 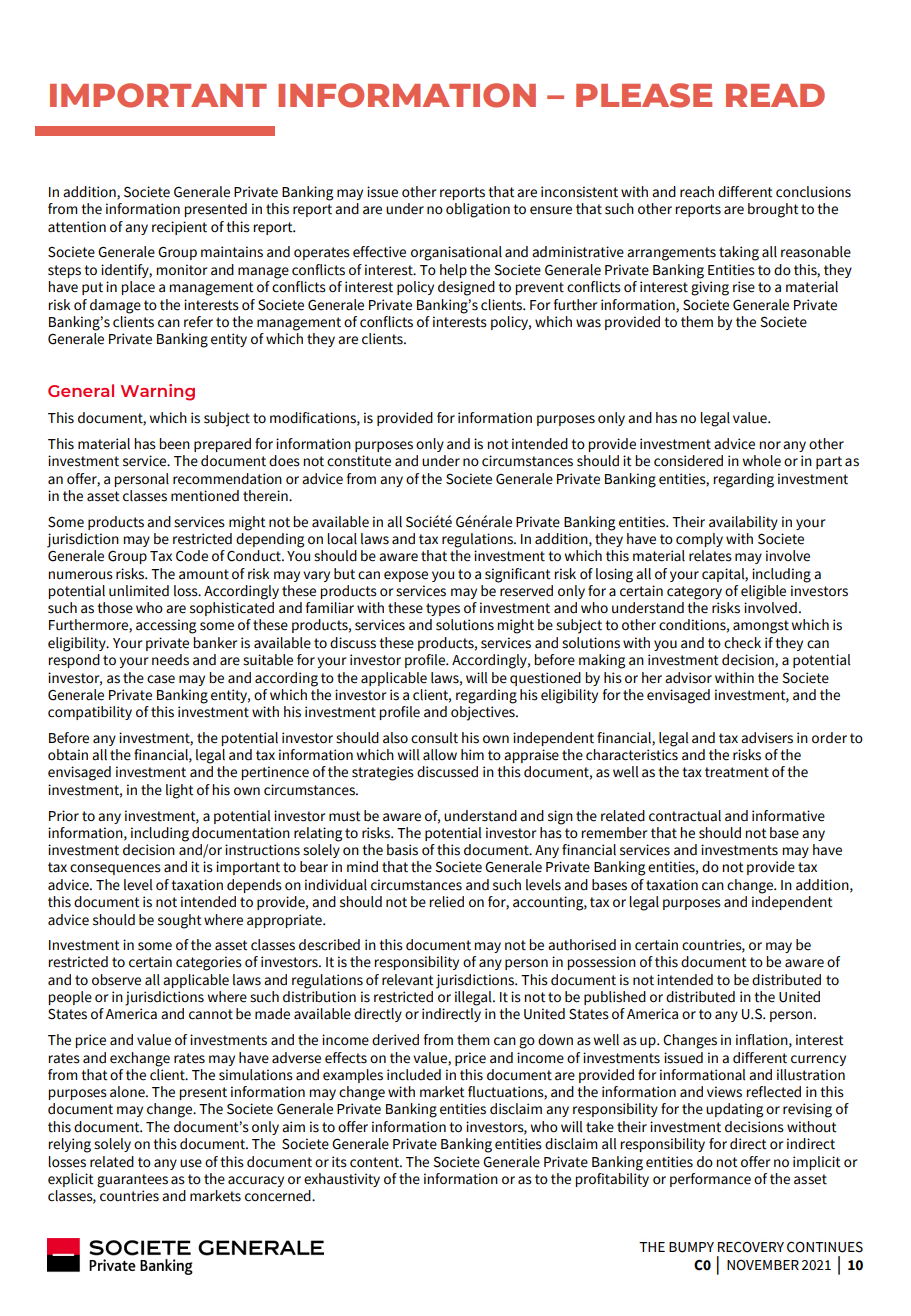 I want to click on guarantees, so click(x=132, y=1181).
